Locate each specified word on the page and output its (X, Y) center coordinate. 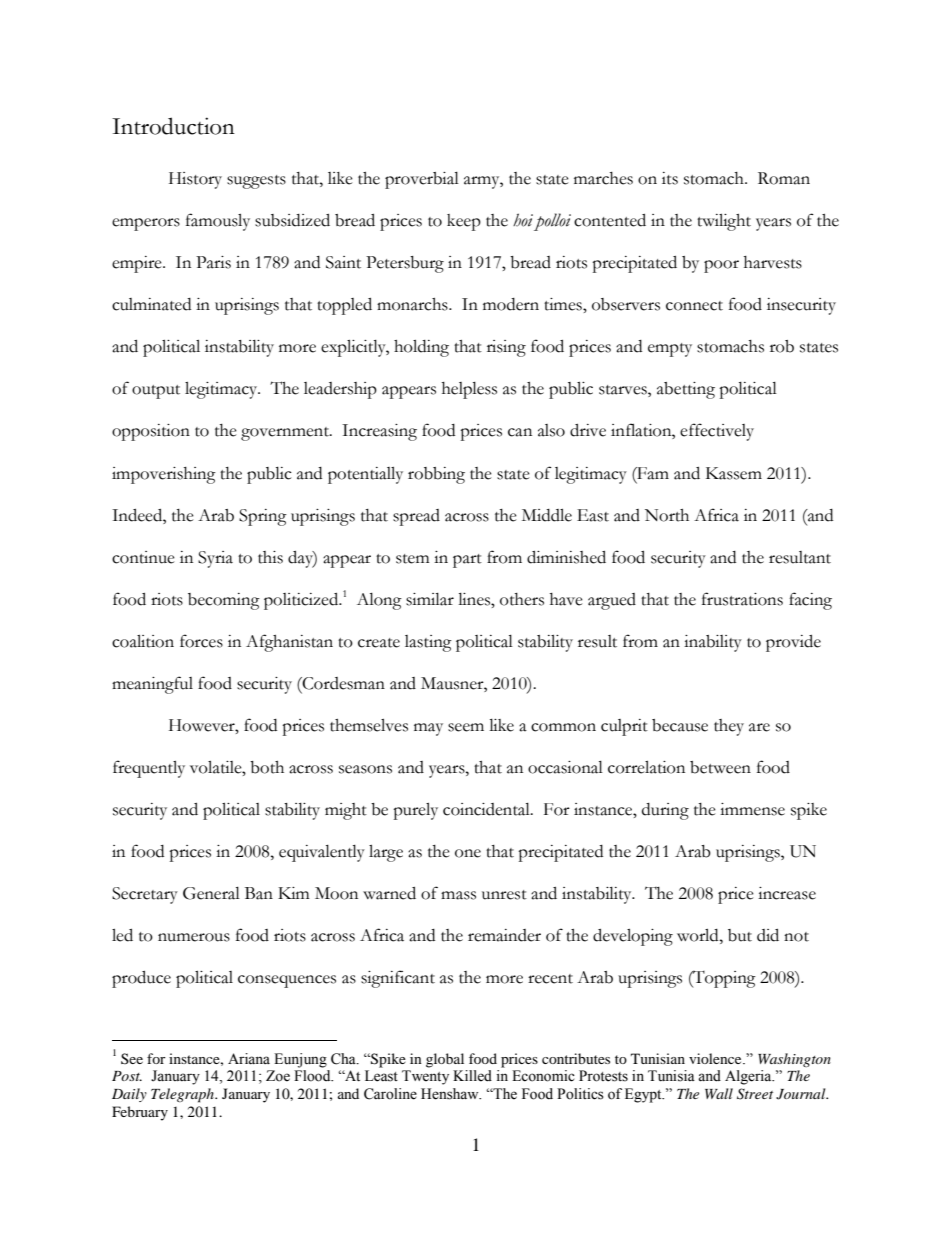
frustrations (742, 599)
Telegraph (183, 1095)
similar (430, 599)
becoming (224, 601)
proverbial (422, 180)
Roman (784, 178)
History (195, 180)
